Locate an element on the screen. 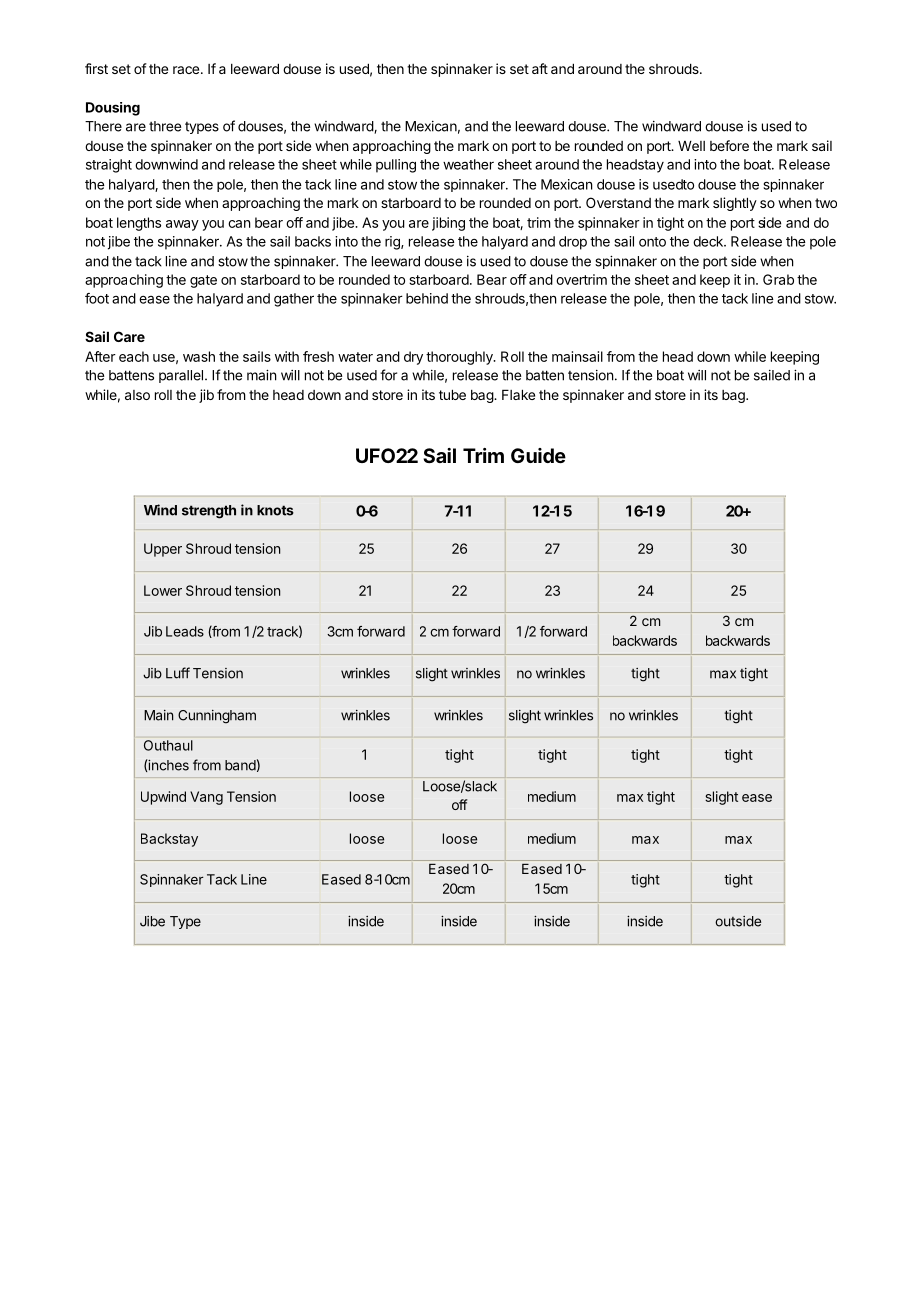  three is located at coordinates (165, 126).
